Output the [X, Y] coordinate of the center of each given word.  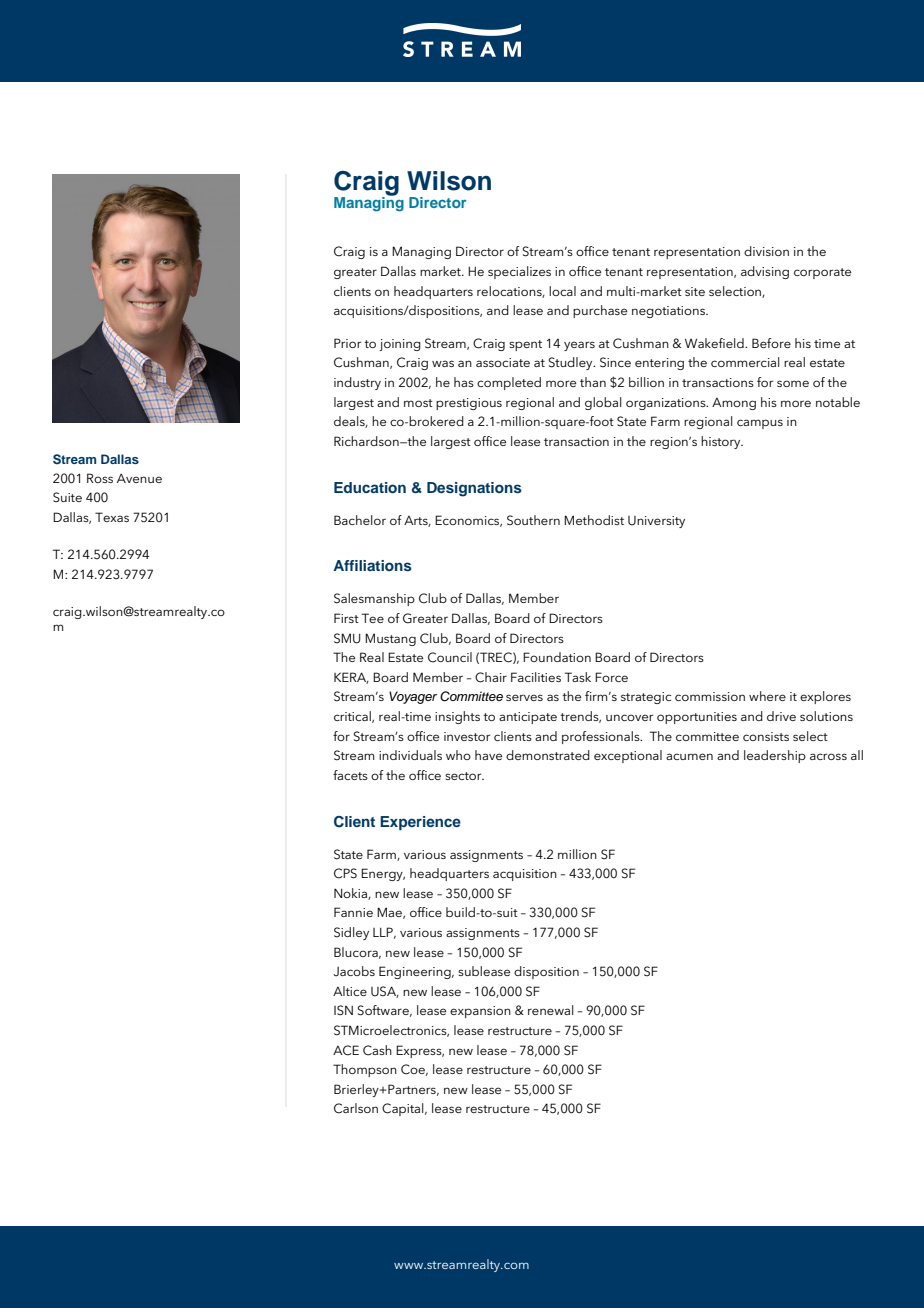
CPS [345, 873]
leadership [775, 756]
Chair [491, 677]
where [767, 696]
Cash [377, 1050]
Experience [420, 823]
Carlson [356, 1108]
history [722, 442]
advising [765, 272]
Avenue [139, 478]
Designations [474, 489]
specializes [519, 272]
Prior [347, 343]
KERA [351, 678]
